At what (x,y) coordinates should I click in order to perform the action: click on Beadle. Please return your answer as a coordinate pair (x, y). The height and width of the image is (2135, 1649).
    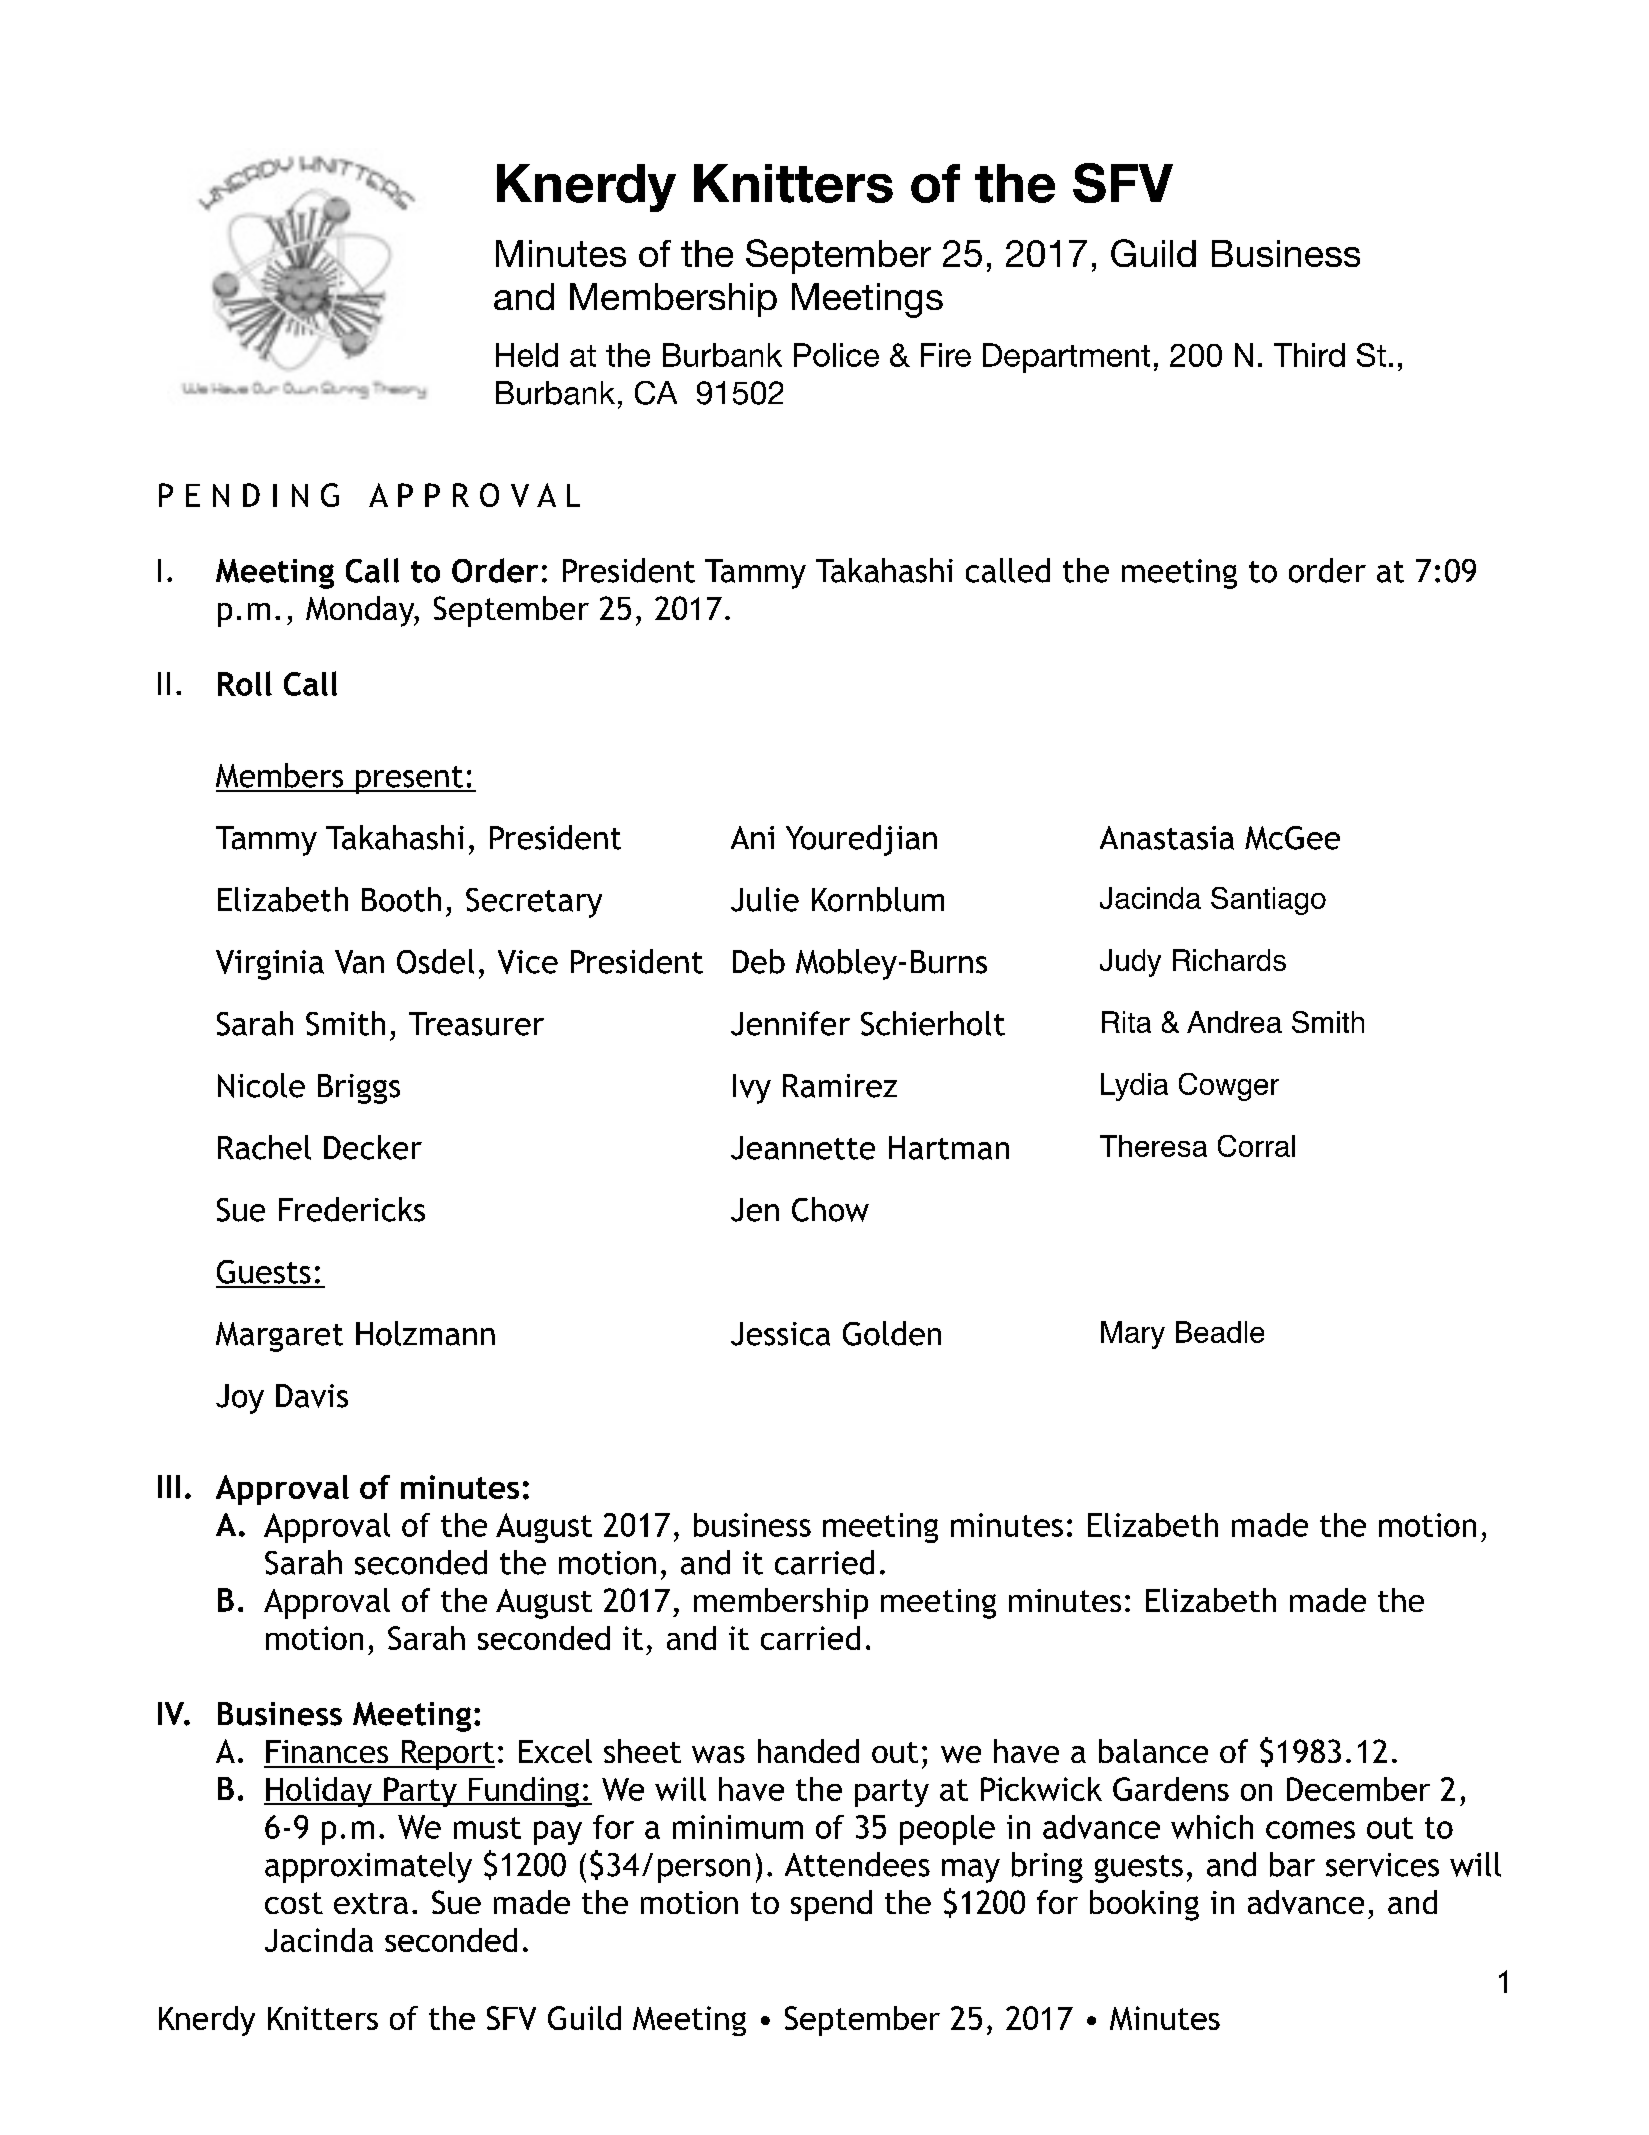
    Looking at the image, I should click on (1220, 1332).
